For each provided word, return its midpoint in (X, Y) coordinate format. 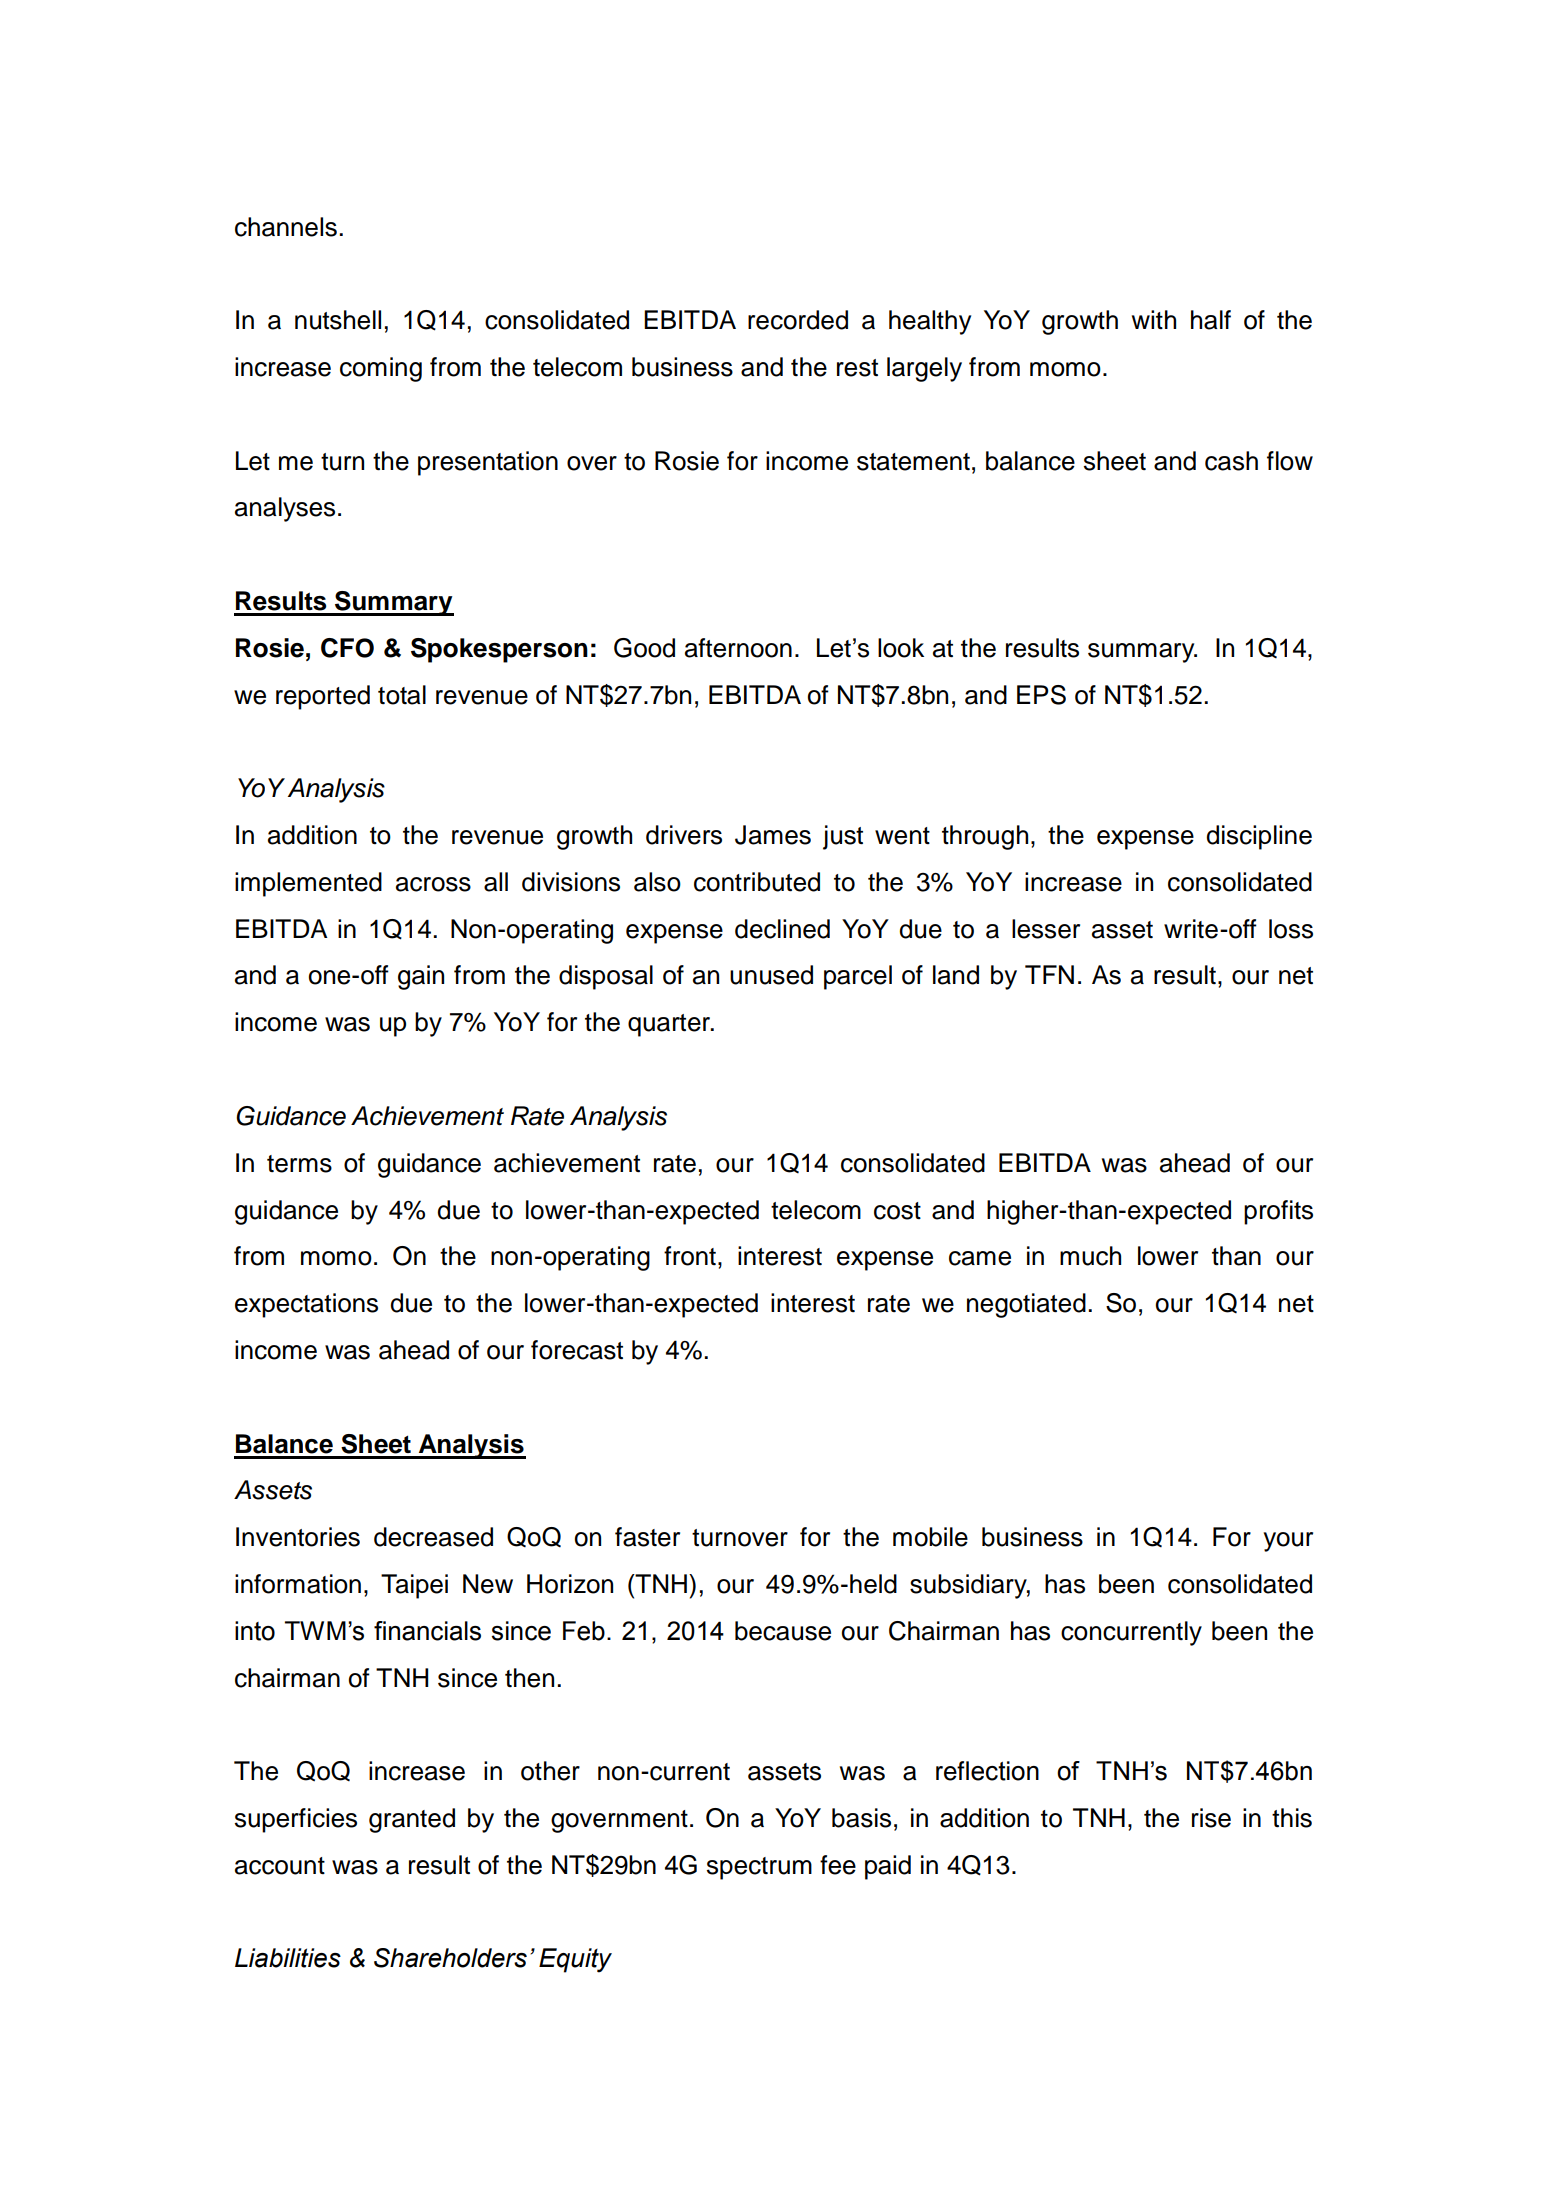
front (690, 1256)
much (1090, 1256)
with (1154, 319)
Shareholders (450, 1958)
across (433, 884)
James (773, 835)
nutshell (338, 320)
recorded (798, 320)
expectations (306, 1305)
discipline (1259, 837)
